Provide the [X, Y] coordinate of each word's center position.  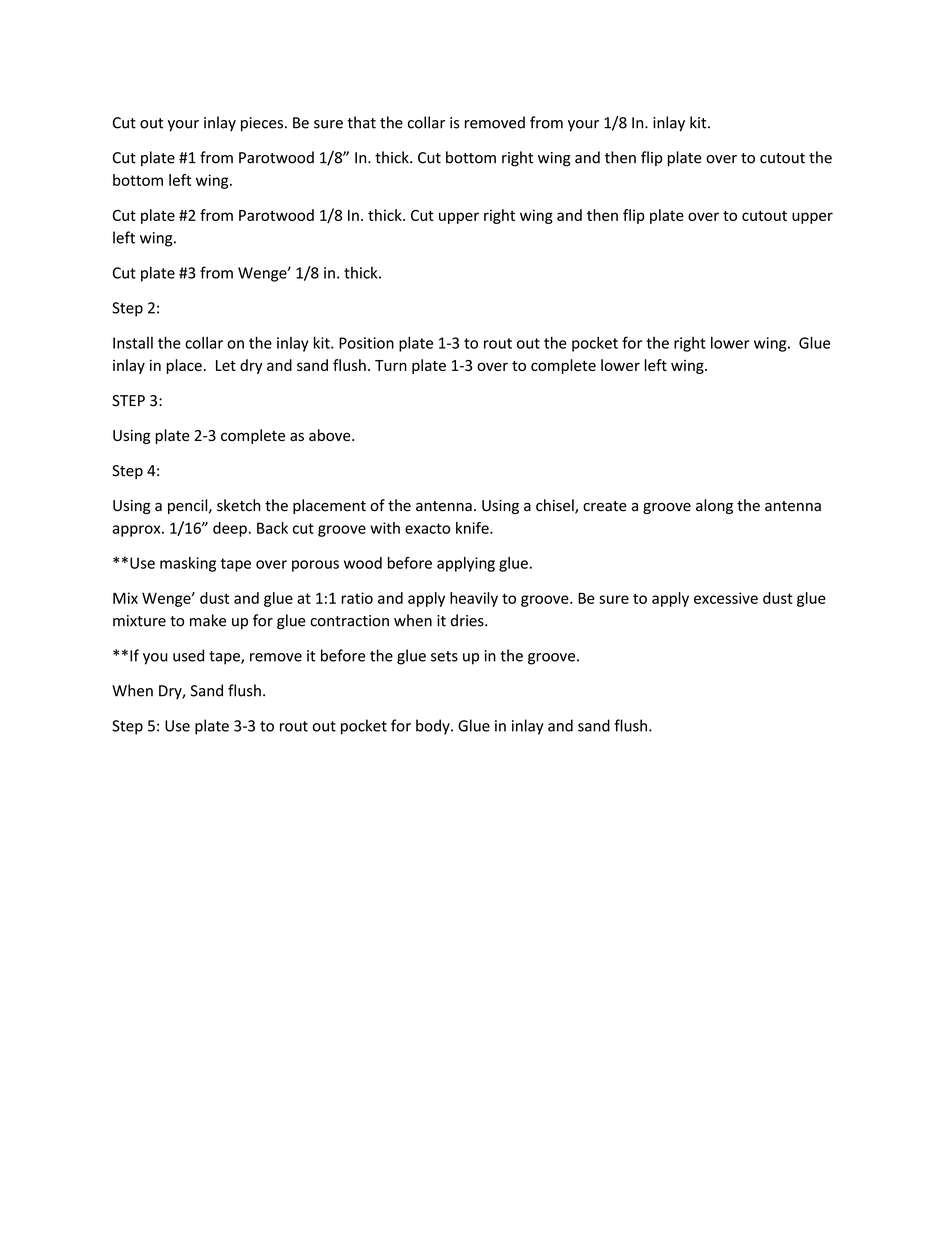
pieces [262, 124]
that [361, 122]
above [331, 435]
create [605, 506]
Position [366, 343]
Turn [391, 365]
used [188, 655]
